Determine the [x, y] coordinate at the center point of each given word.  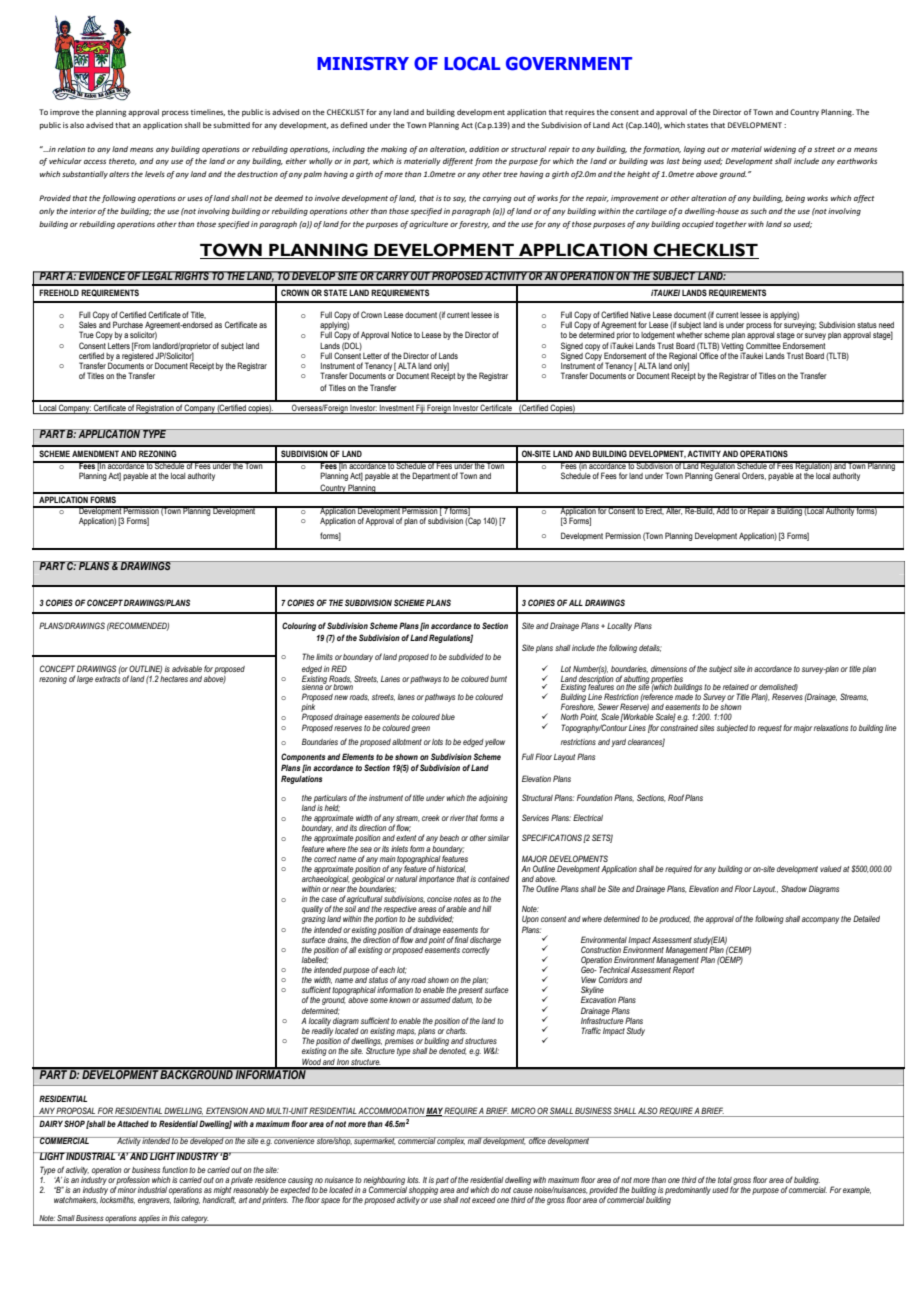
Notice [401, 335]
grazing [314, 920]
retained [736, 687]
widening [780, 150]
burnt [498, 679]
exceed [484, 1200]
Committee [763, 345]
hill [487, 909]
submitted [231, 125]
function [175, 1169]
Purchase [128, 324]
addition [484, 149]
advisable [187, 669]
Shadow [794, 888]
